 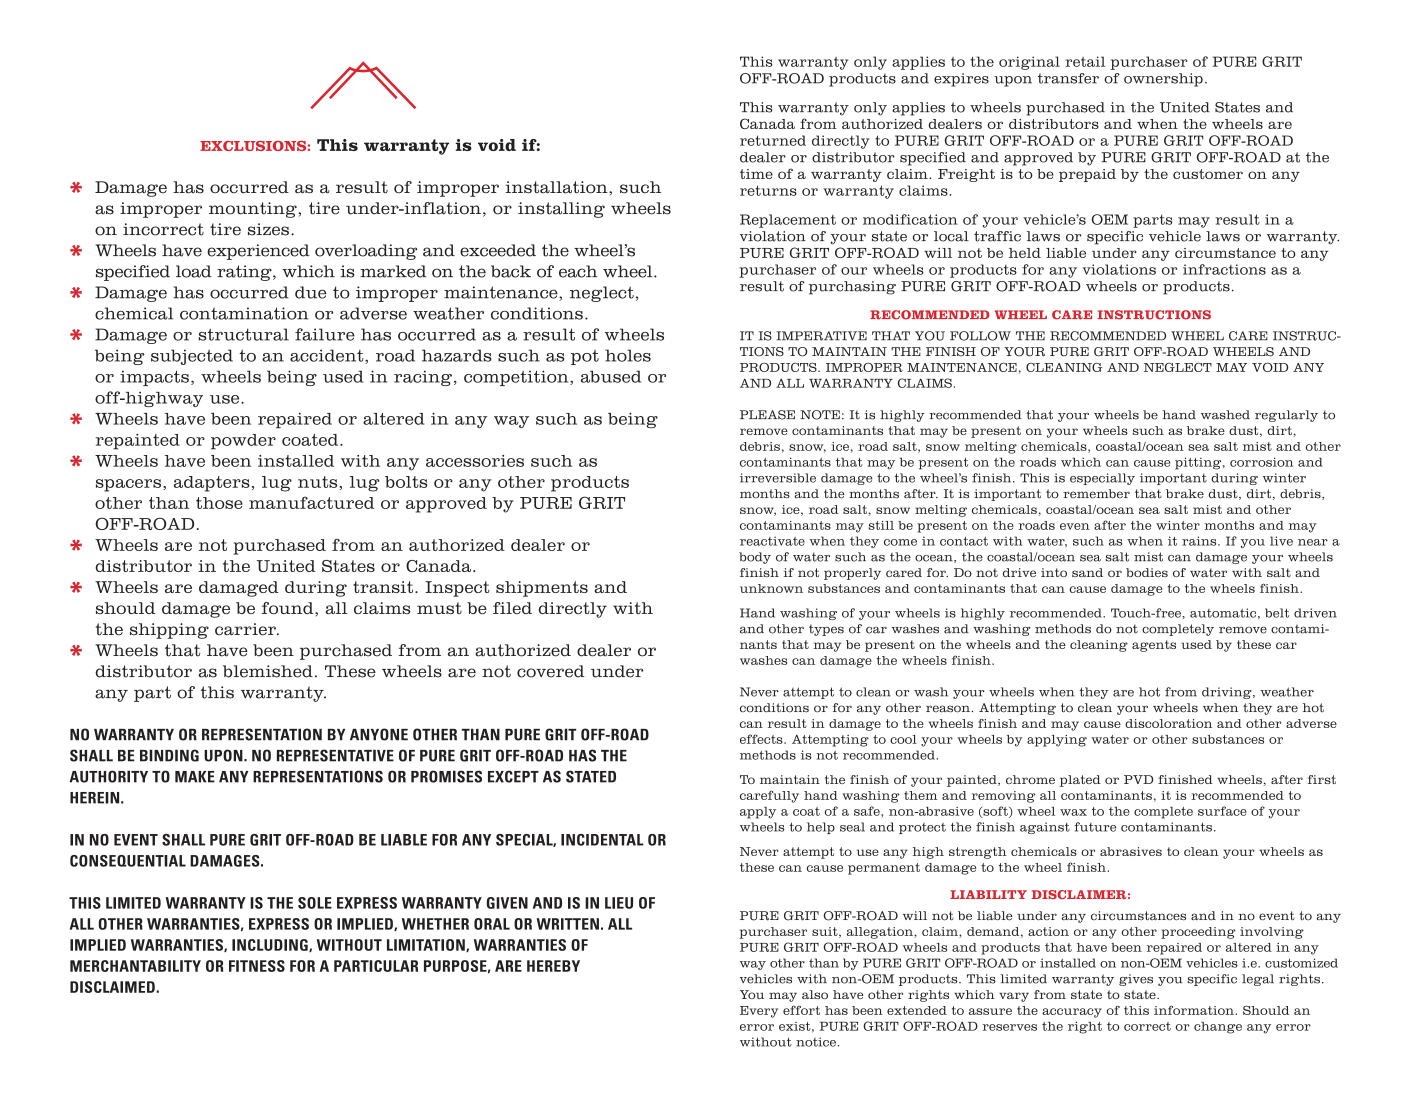 What do you see at coordinates (762, 739) in the page?
I see `effects` at bounding box center [762, 739].
